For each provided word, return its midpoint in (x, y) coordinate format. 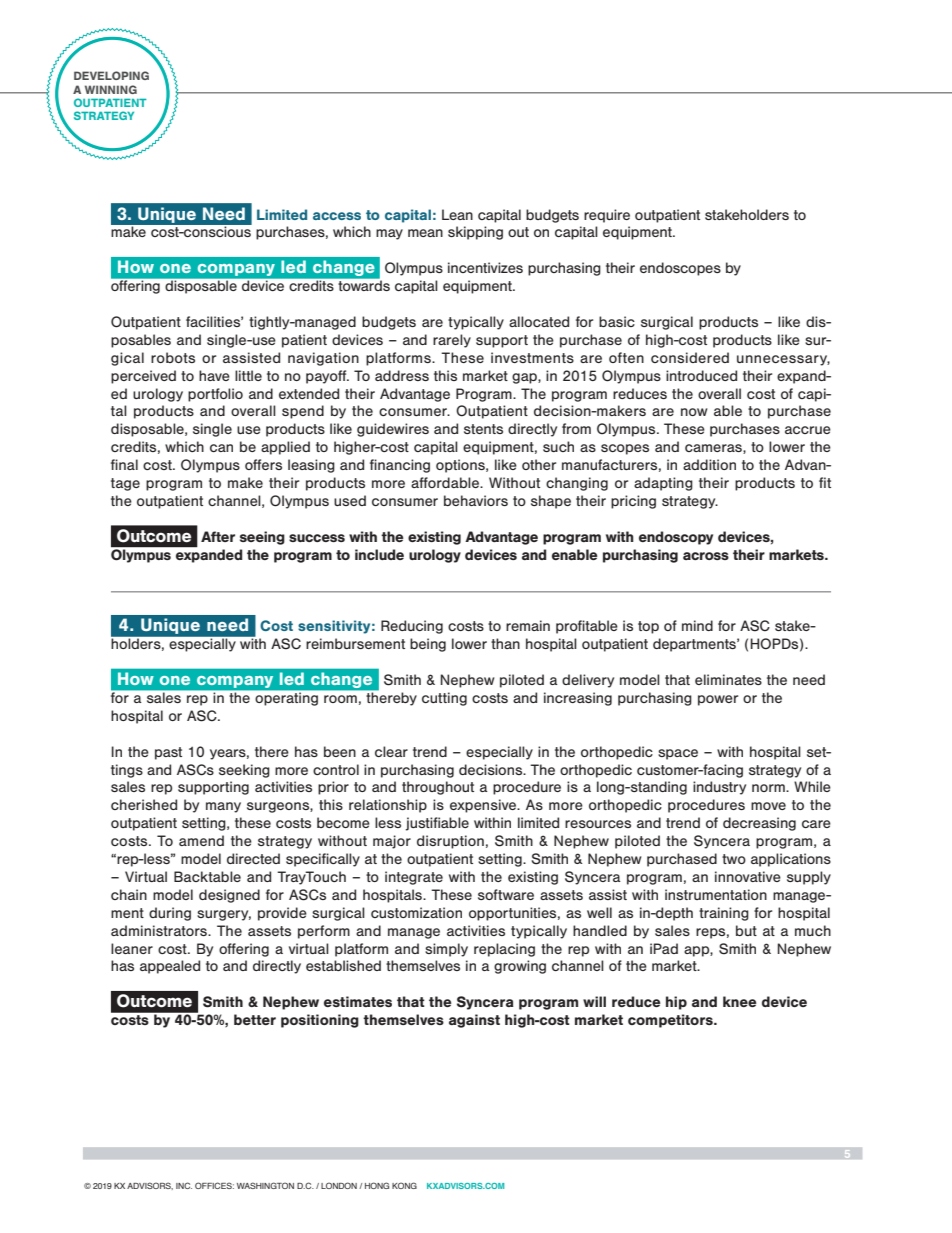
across (706, 556)
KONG (404, 1185)
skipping (475, 233)
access (337, 216)
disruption (450, 842)
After (218, 536)
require (607, 216)
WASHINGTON (265, 1185)
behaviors (476, 500)
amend (201, 840)
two (734, 859)
